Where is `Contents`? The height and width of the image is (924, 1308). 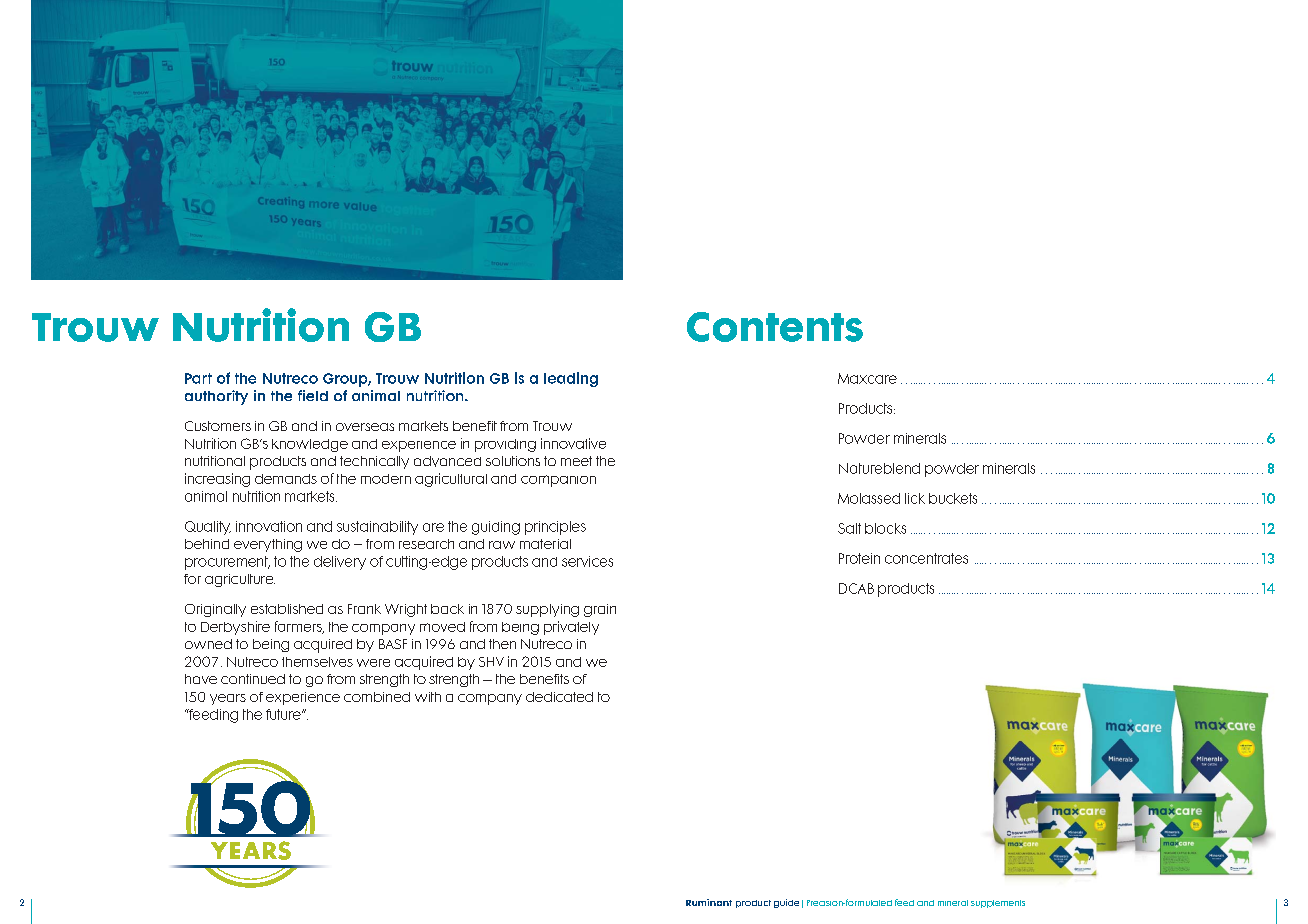
Contents is located at coordinates (775, 327).
